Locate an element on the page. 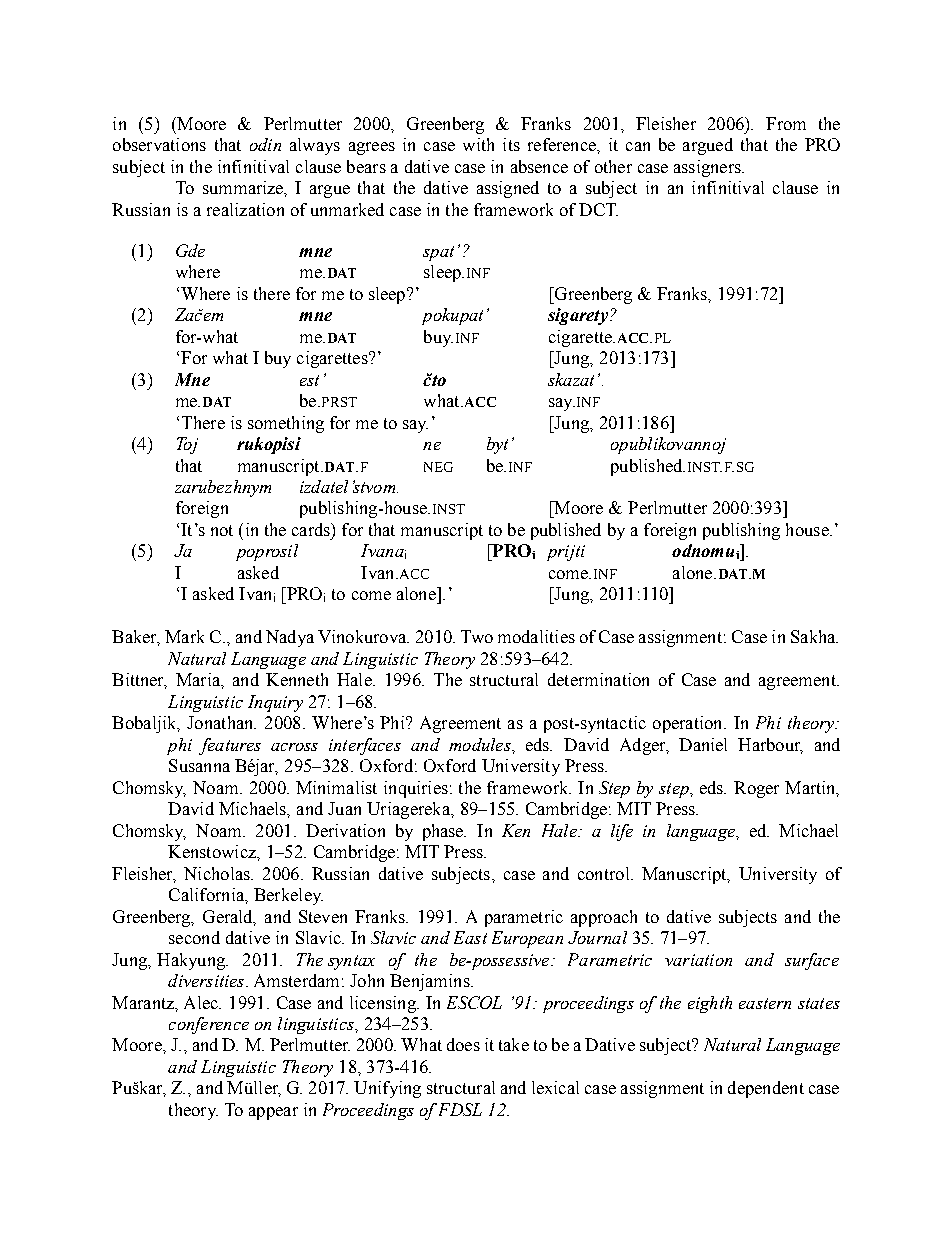  Roger is located at coordinates (756, 789).
